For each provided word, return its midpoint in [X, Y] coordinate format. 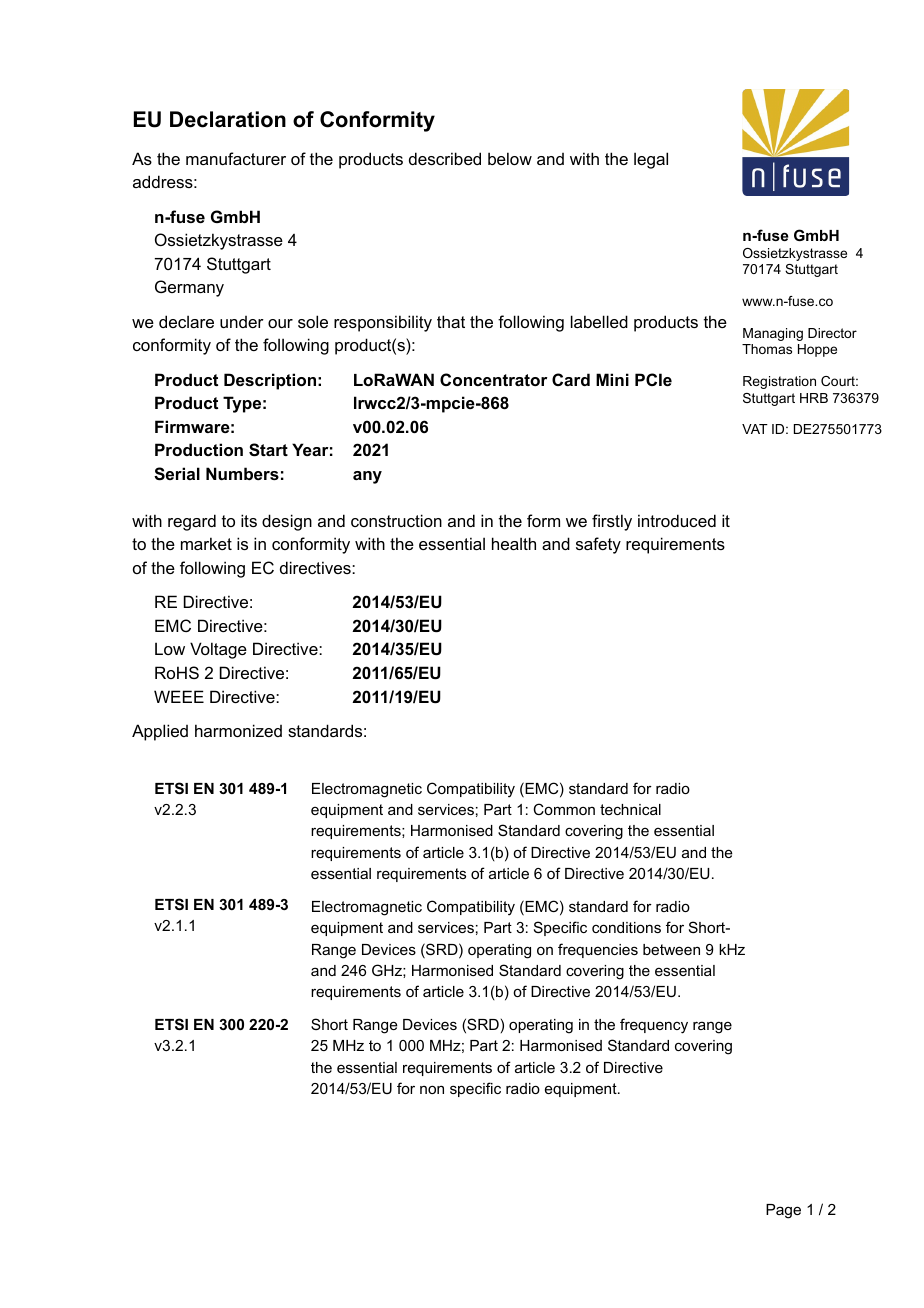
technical [630, 809]
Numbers [242, 473]
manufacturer [236, 158]
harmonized [238, 730]
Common [564, 809]
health [514, 543]
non [432, 1089]
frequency [654, 1026]
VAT [755, 429]
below [510, 158]
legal [651, 160]
